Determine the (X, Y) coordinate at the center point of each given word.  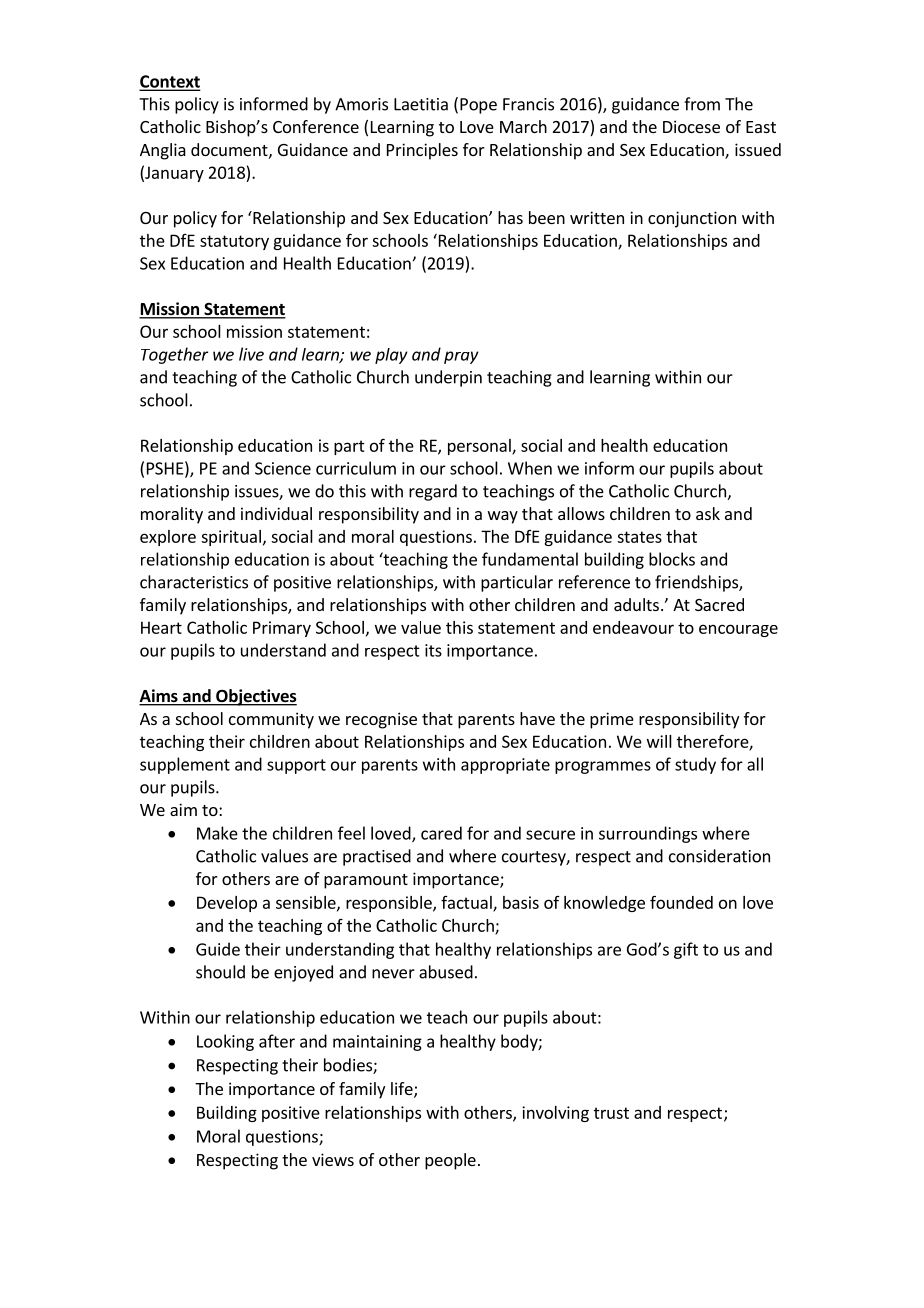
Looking (225, 1042)
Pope (478, 106)
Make (217, 833)
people (450, 1161)
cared (441, 833)
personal (480, 447)
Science (283, 468)
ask (708, 513)
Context (170, 82)
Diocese (691, 126)
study (695, 765)
